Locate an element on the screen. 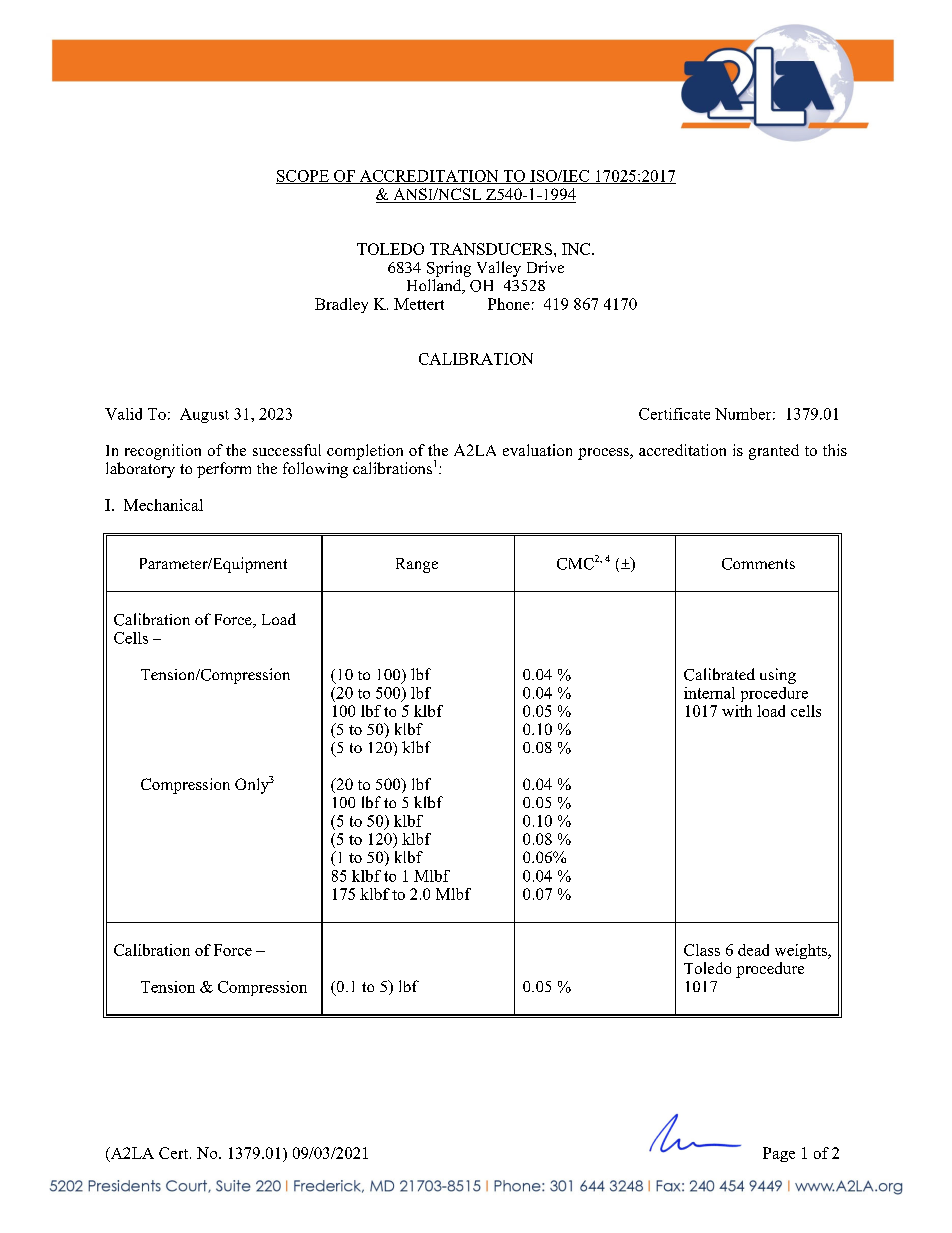 Image resolution: width=952 pixels, height=1233 pixels. dead is located at coordinates (753, 950).
